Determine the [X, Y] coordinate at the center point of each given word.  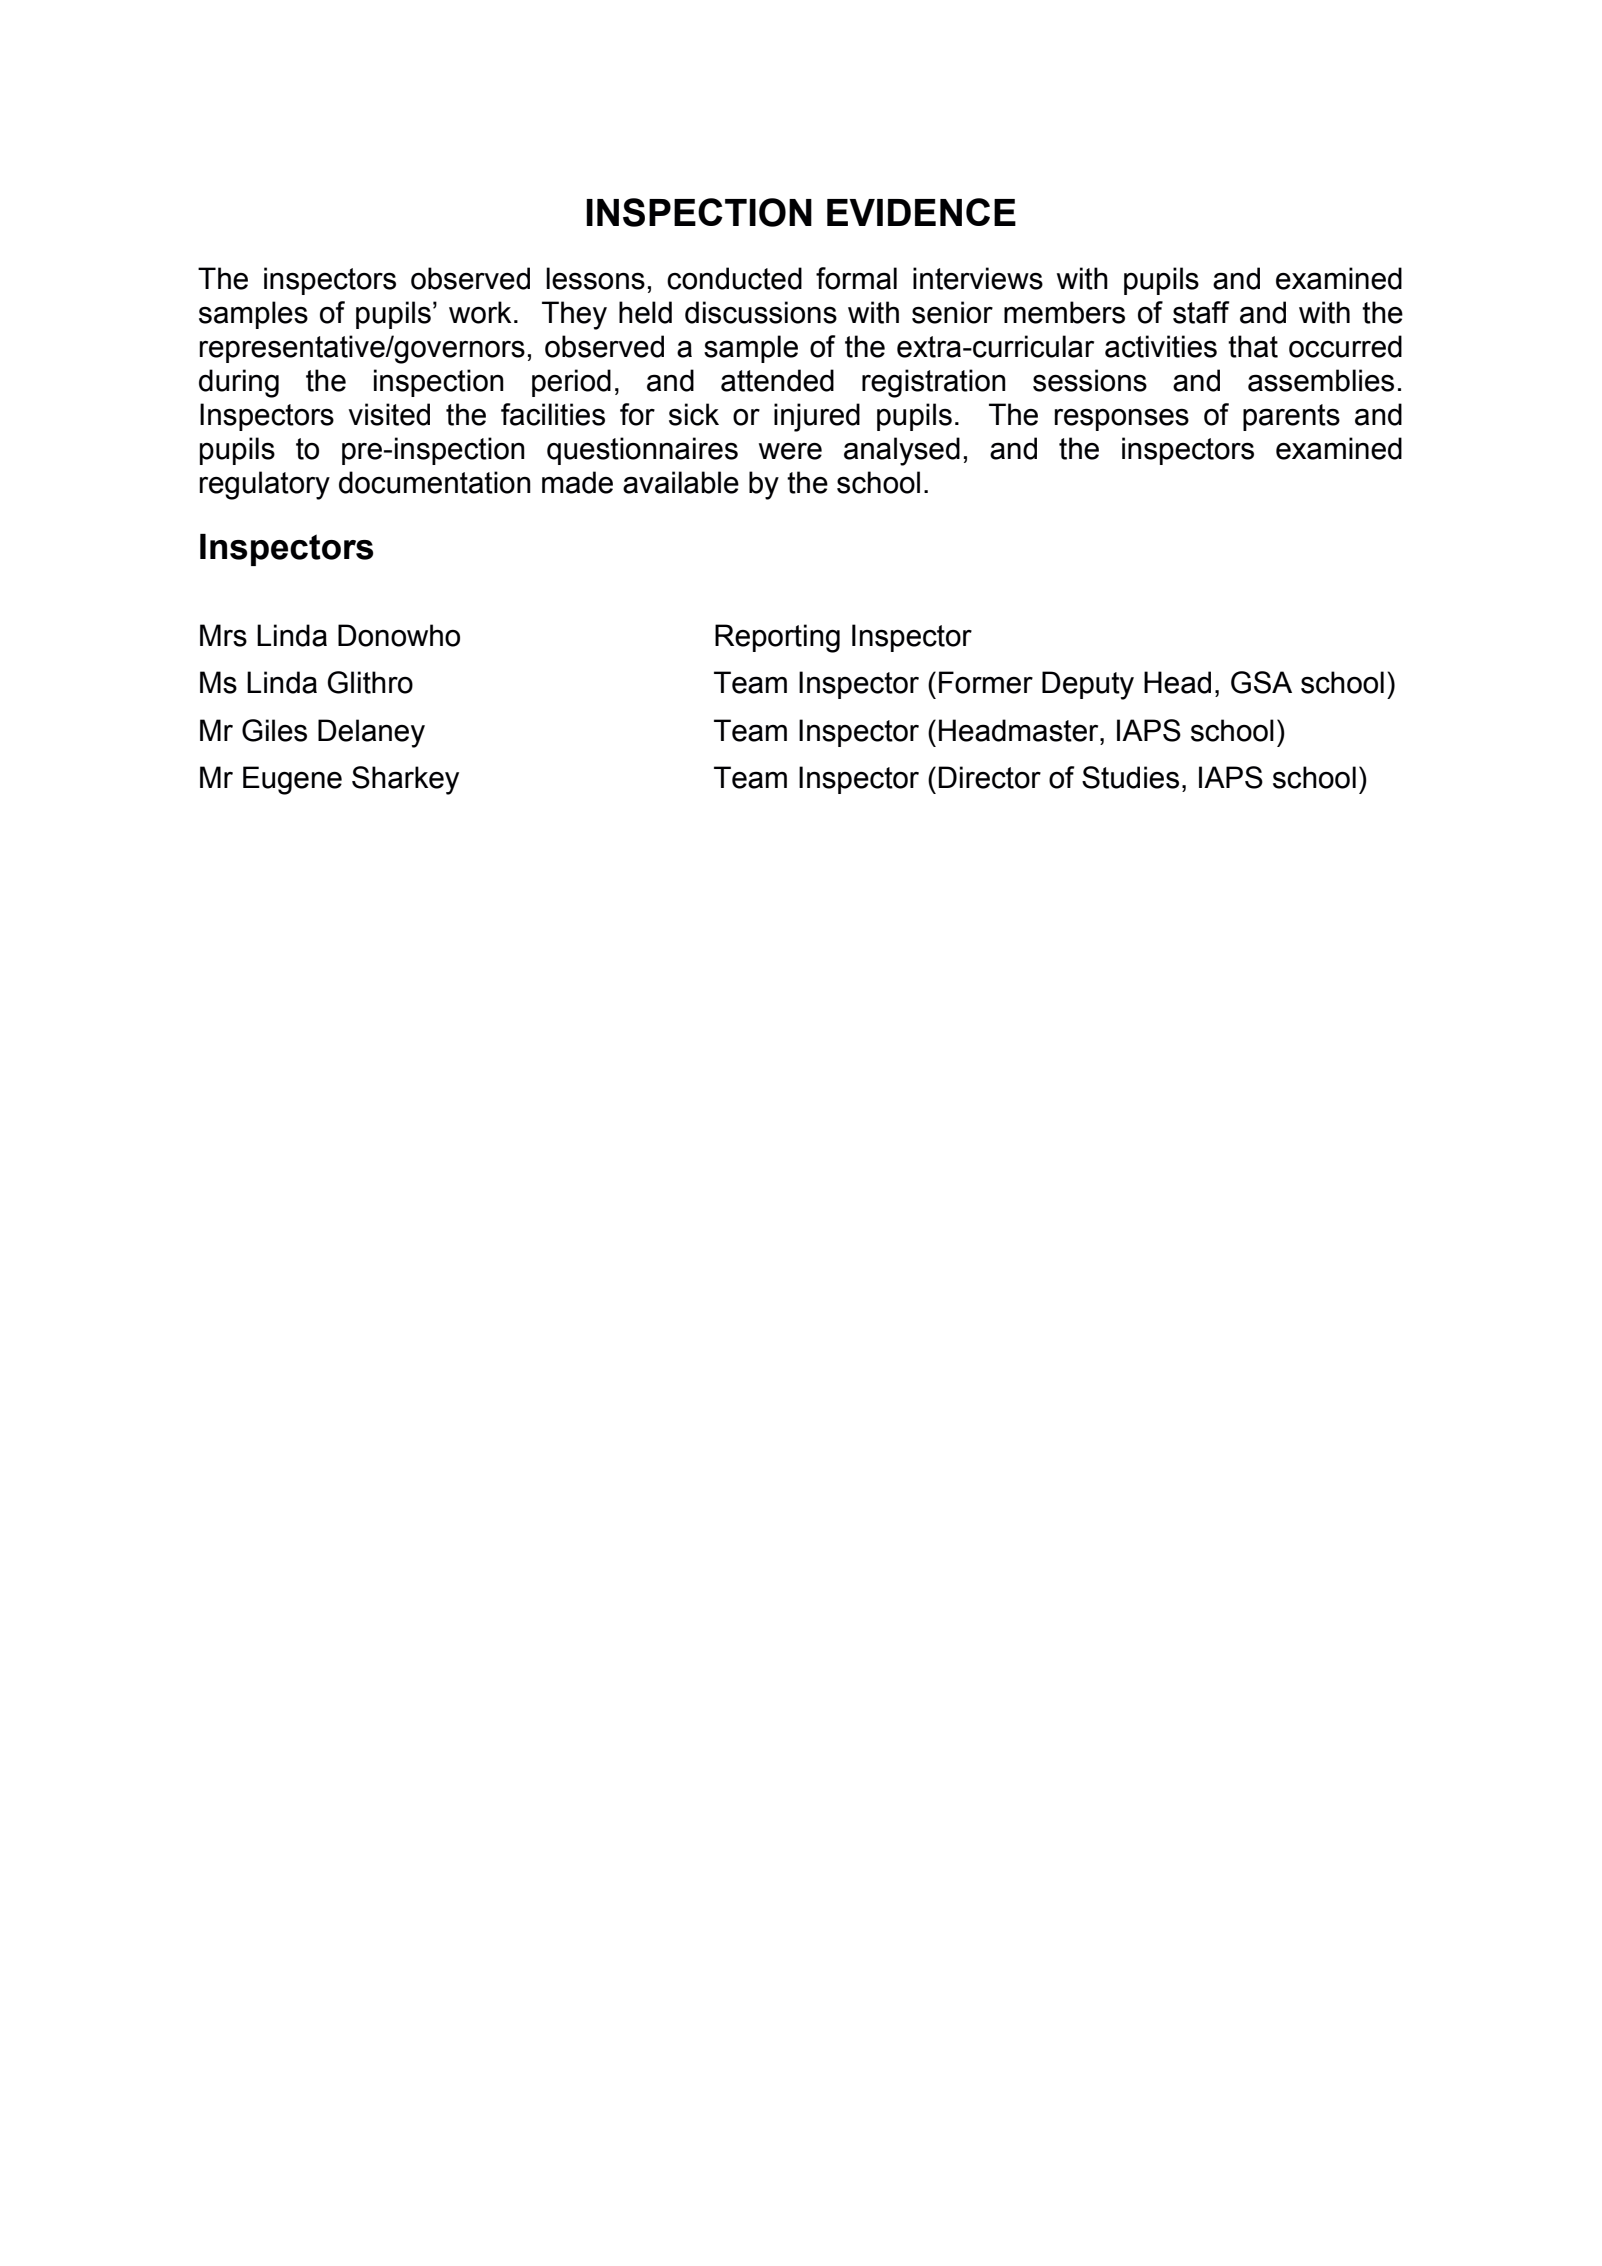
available [681, 482]
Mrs [223, 635]
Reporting [777, 638]
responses [1121, 419]
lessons [595, 278]
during [239, 383]
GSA [1261, 682]
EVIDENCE [921, 212]
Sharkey [405, 780]
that [1253, 346]
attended [777, 380]
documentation [435, 482]
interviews [978, 278]
